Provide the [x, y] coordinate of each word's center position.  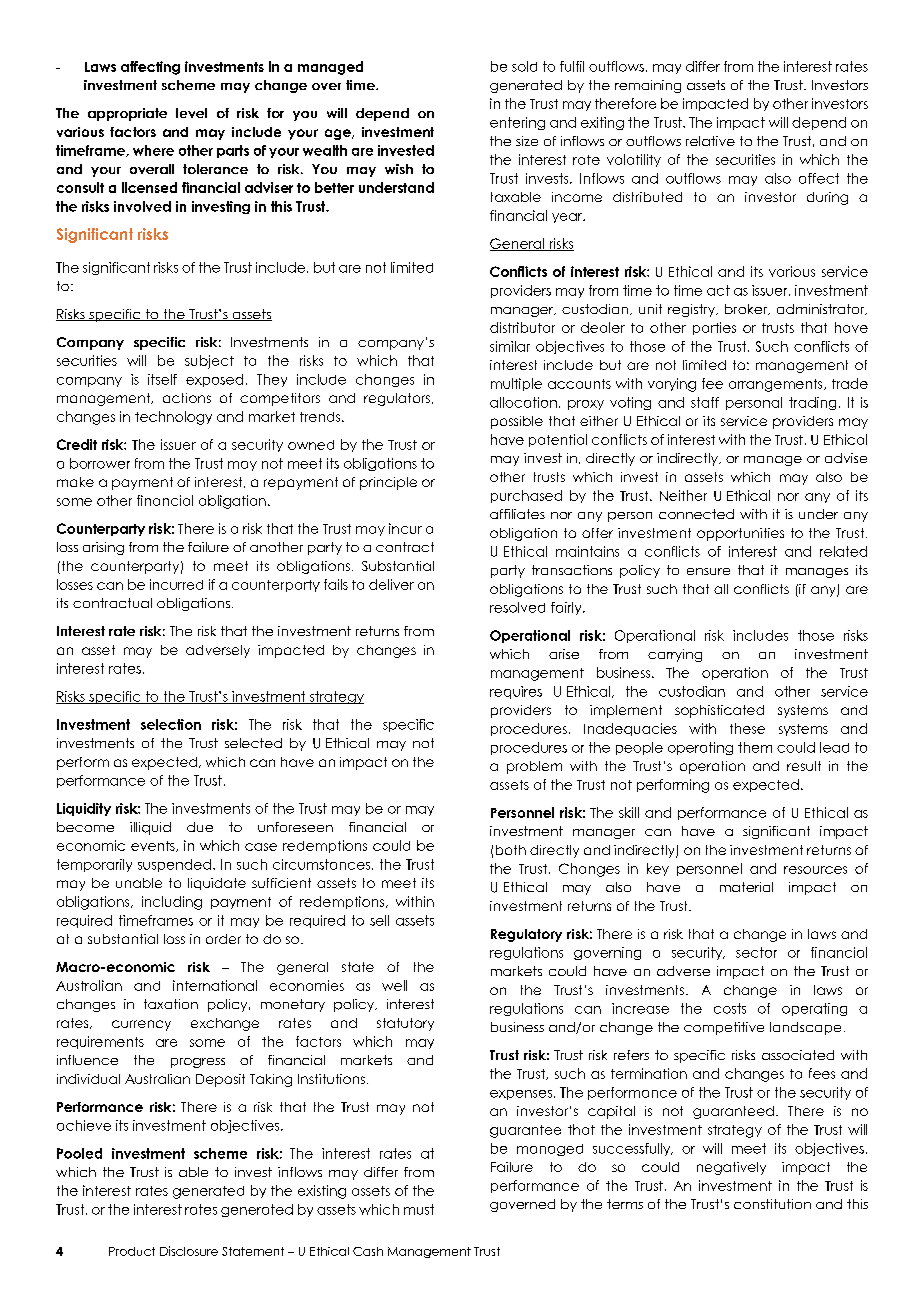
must [419, 1209]
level [191, 113]
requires [516, 692]
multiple [516, 384]
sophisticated [719, 711]
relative [710, 141]
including [172, 903]
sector [756, 952]
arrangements [777, 385]
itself [162, 379]
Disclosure [189, 1251]
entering [517, 123]
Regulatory [526, 935]
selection [171, 724]
